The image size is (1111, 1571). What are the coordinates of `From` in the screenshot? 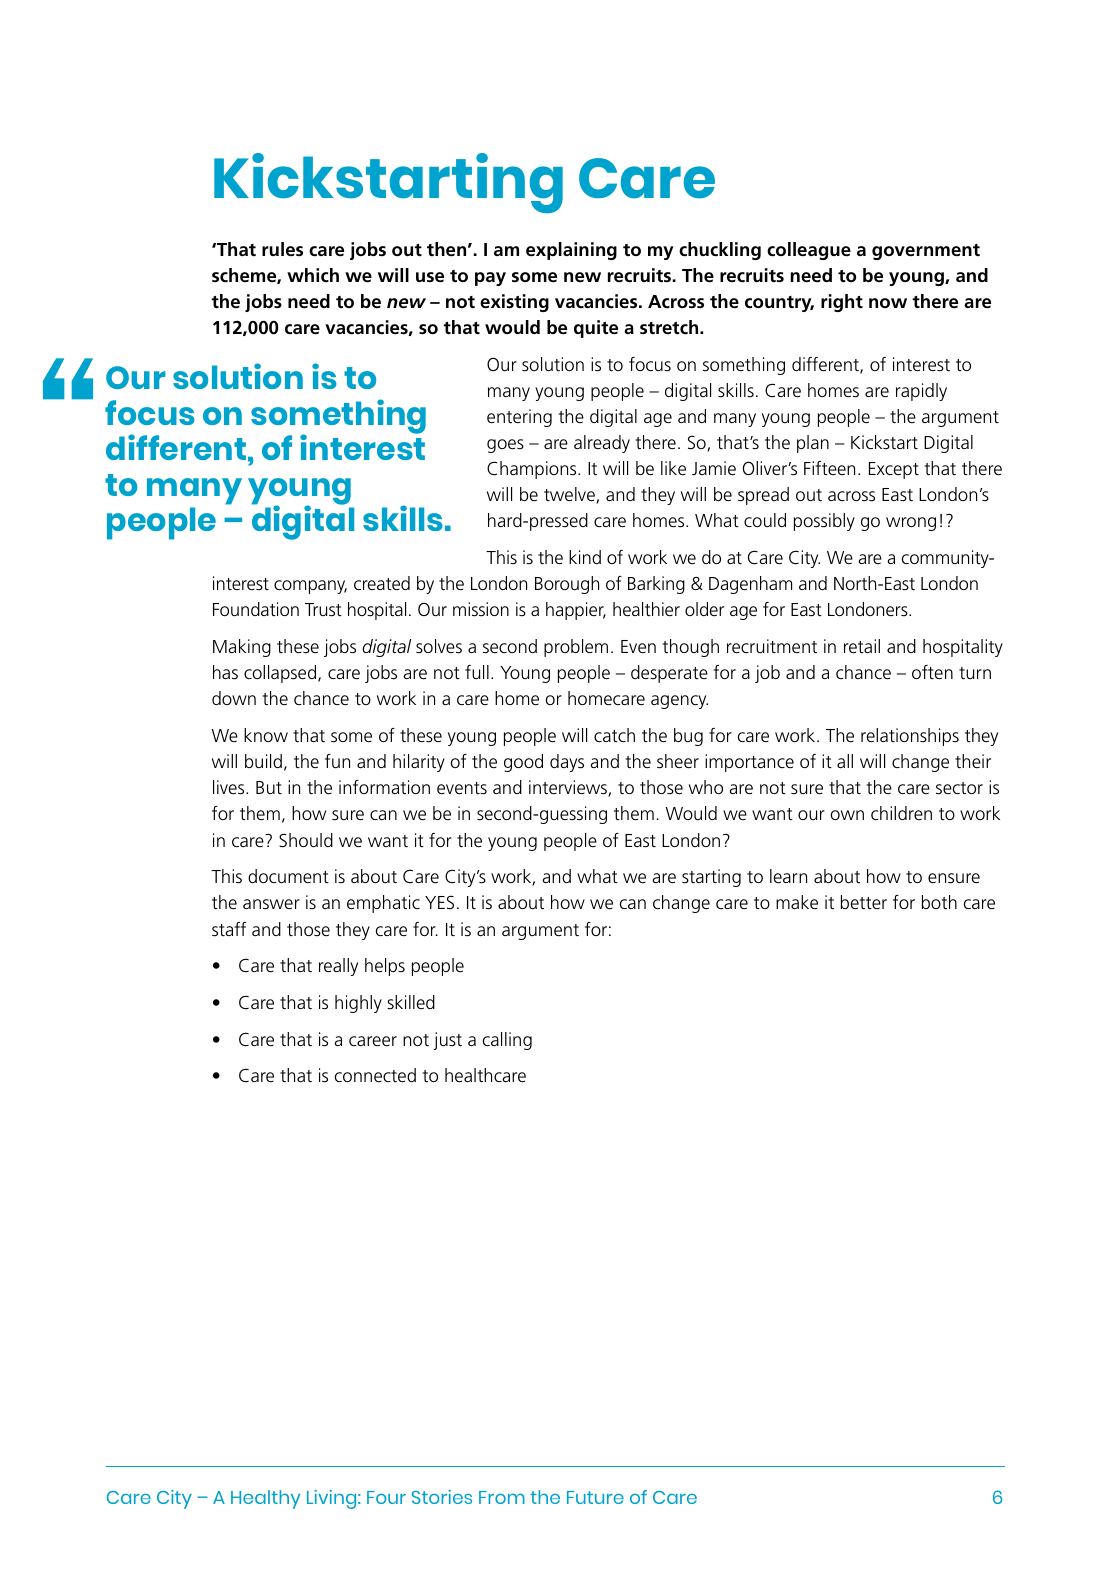 It's located at (502, 1497).
